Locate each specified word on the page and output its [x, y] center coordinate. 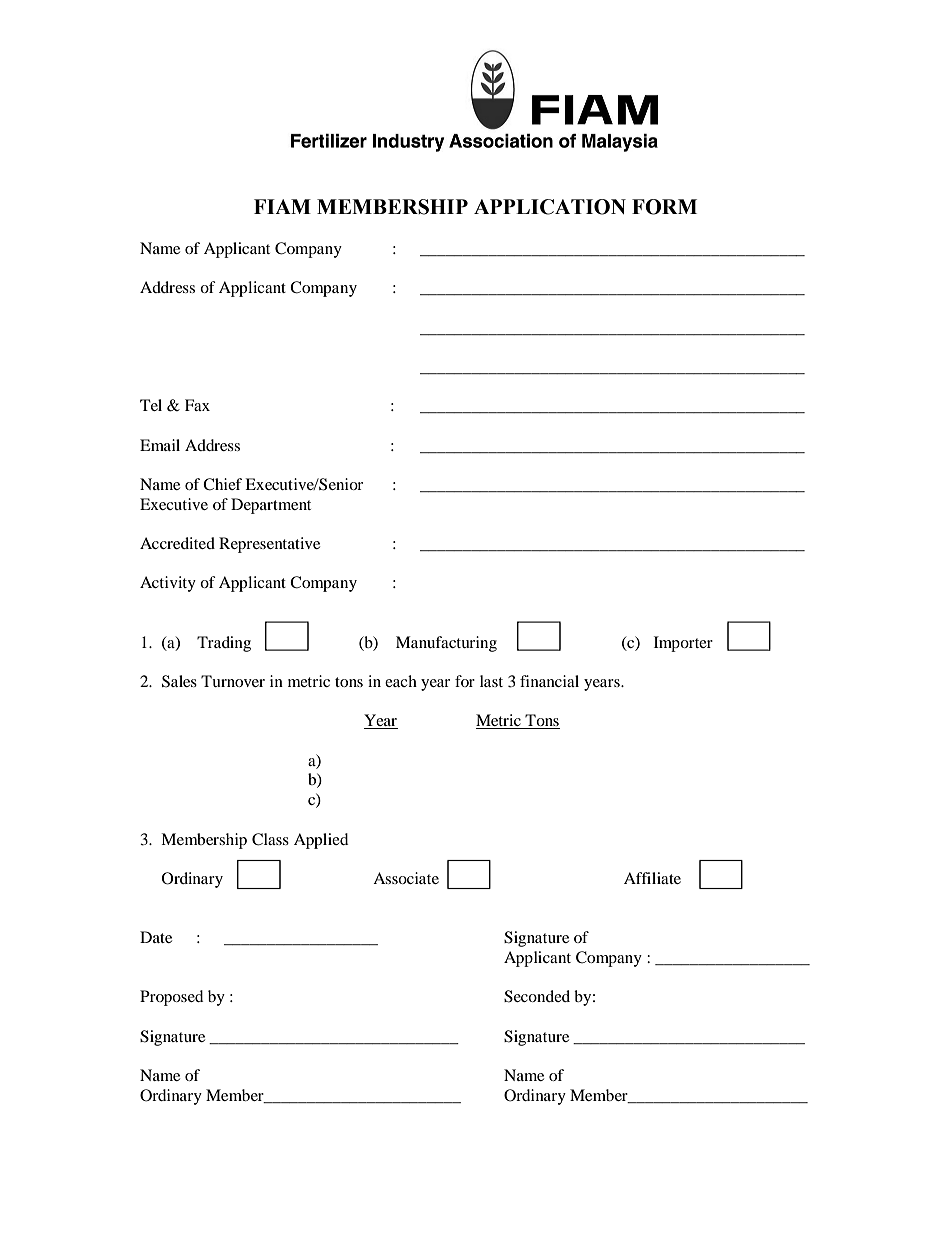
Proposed [171, 998]
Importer [683, 644]
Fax [197, 405]
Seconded [537, 996]
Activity [168, 584]
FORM [664, 207]
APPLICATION [550, 207]
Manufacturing [446, 644]
